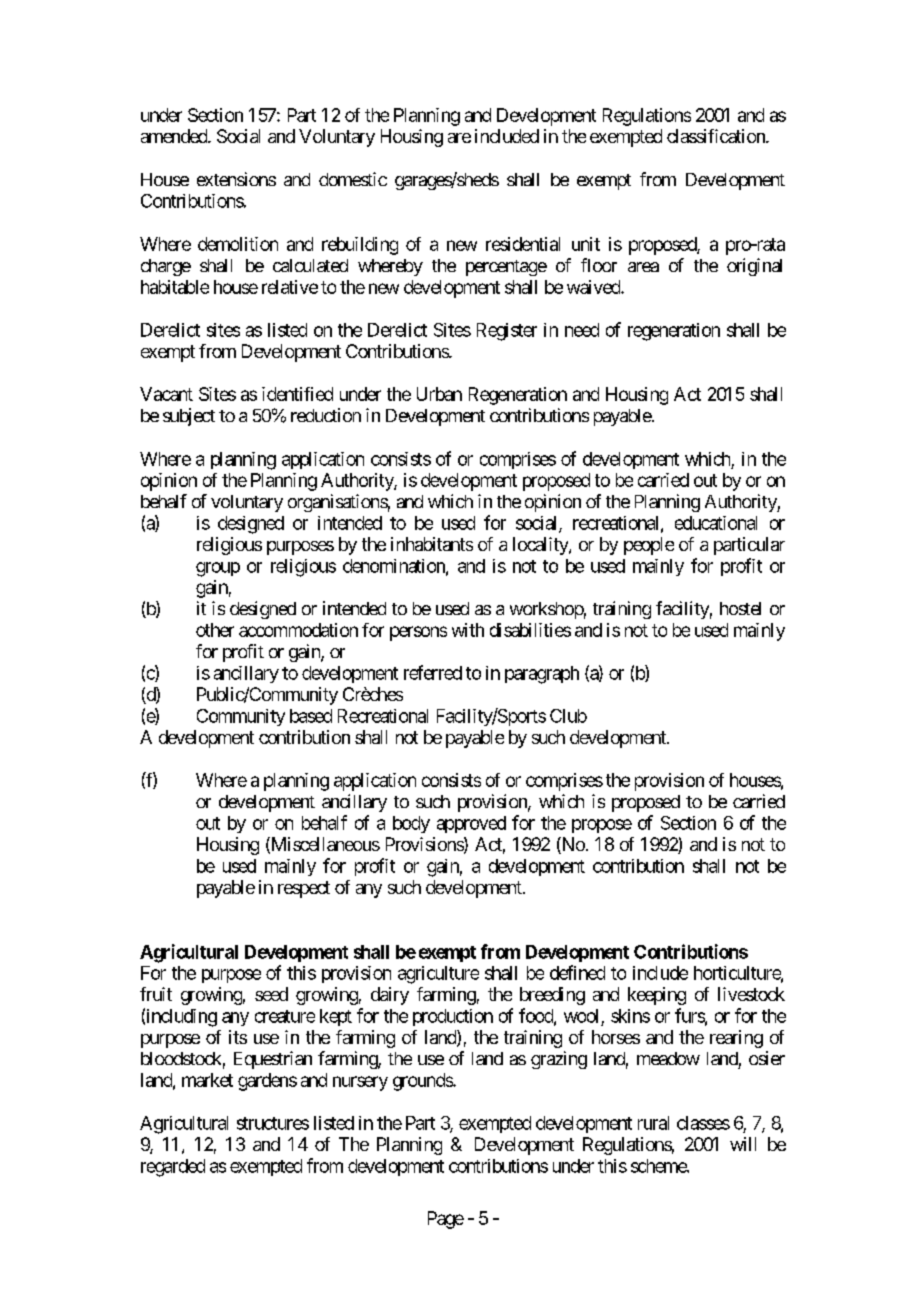  I want to click on classification, so click(717, 136).
